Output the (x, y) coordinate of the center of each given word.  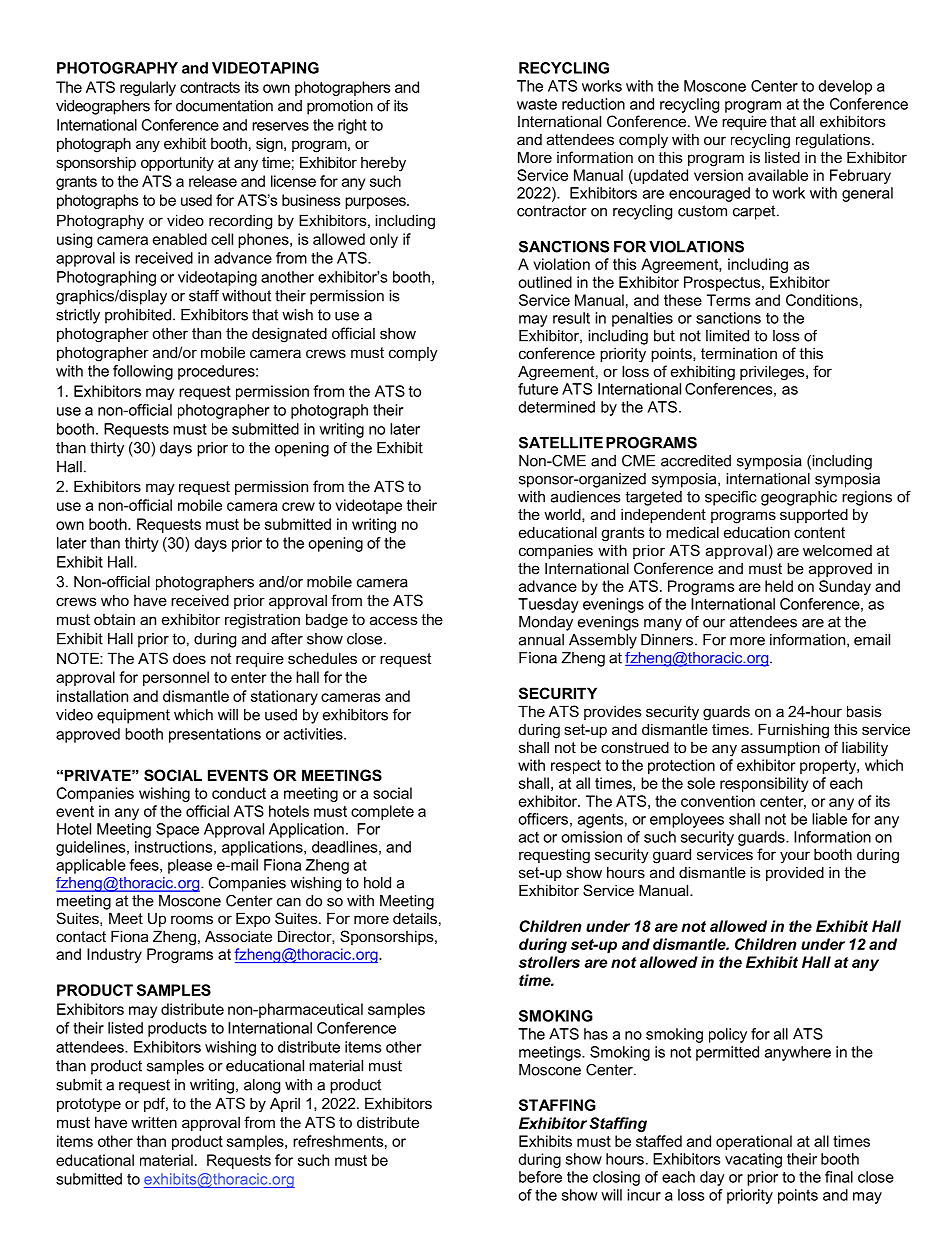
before (540, 1177)
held (779, 586)
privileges (773, 373)
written (154, 1122)
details (415, 918)
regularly (148, 88)
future (538, 389)
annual (541, 640)
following (143, 372)
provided (795, 873)
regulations (833, 141)
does (189, 658)
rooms (192, 919)
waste (537, 104)
